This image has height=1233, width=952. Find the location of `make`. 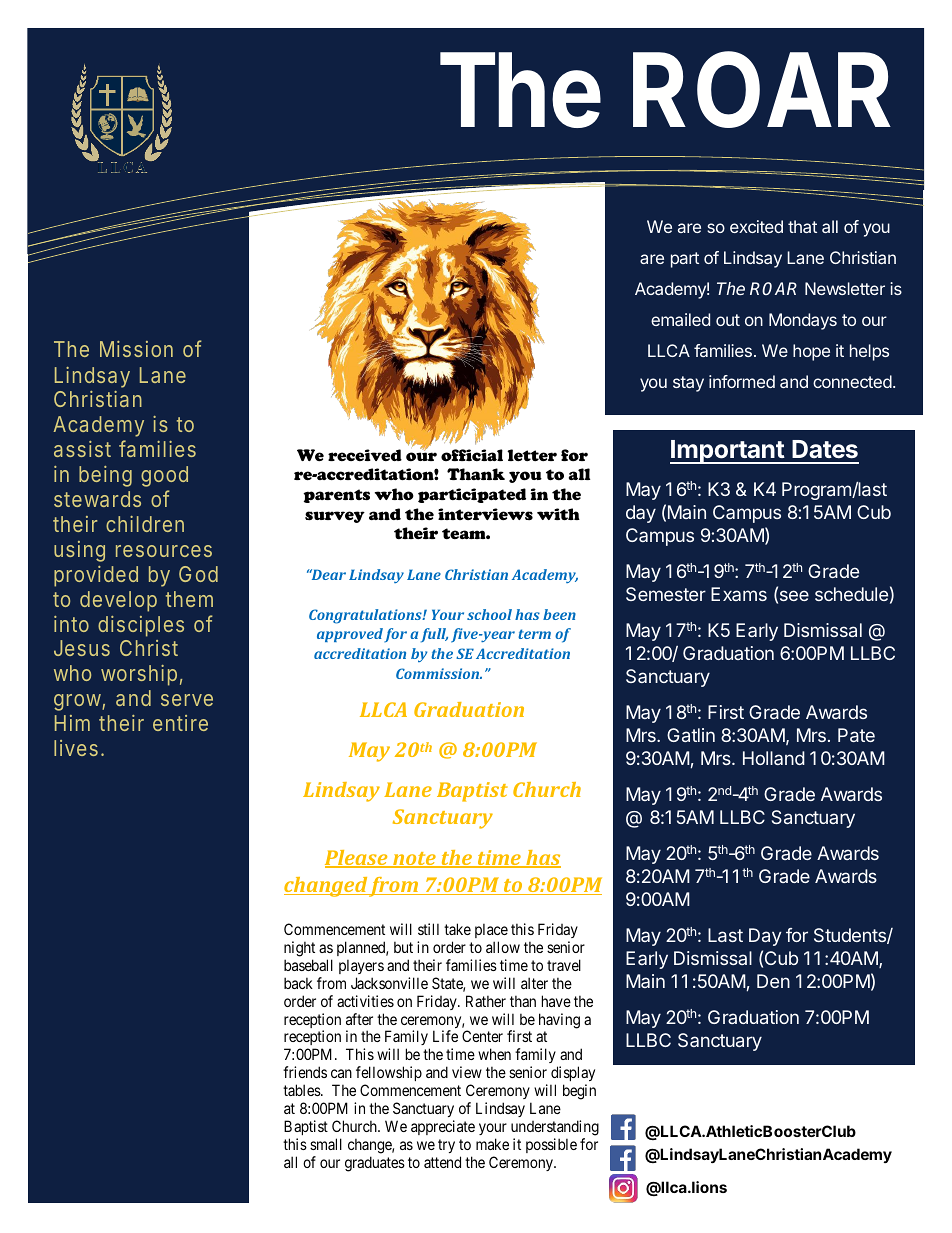

make is located at coordinates (492, 1144).
